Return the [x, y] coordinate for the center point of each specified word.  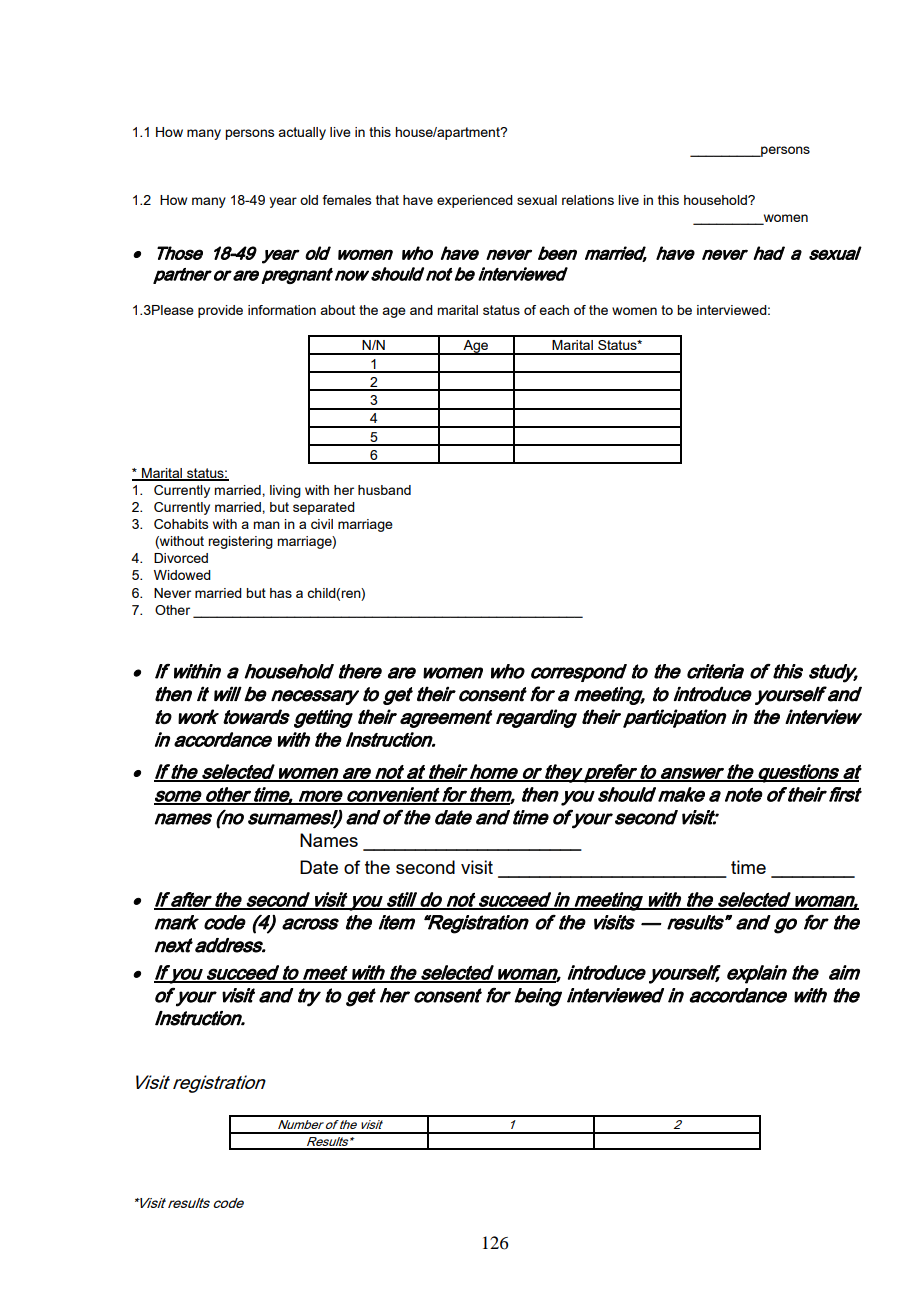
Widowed [182, 575]
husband [384, 490]
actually [302, 133]
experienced [475, 201]
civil [322, 524]
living [285, 491]
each [554, 310]
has [281, 593]
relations [588, 200]
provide [220, 311]
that [387, 200]
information [282, 310]
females [346, 200]
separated [324, 508]
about [337, 310]
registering [240, 542]
